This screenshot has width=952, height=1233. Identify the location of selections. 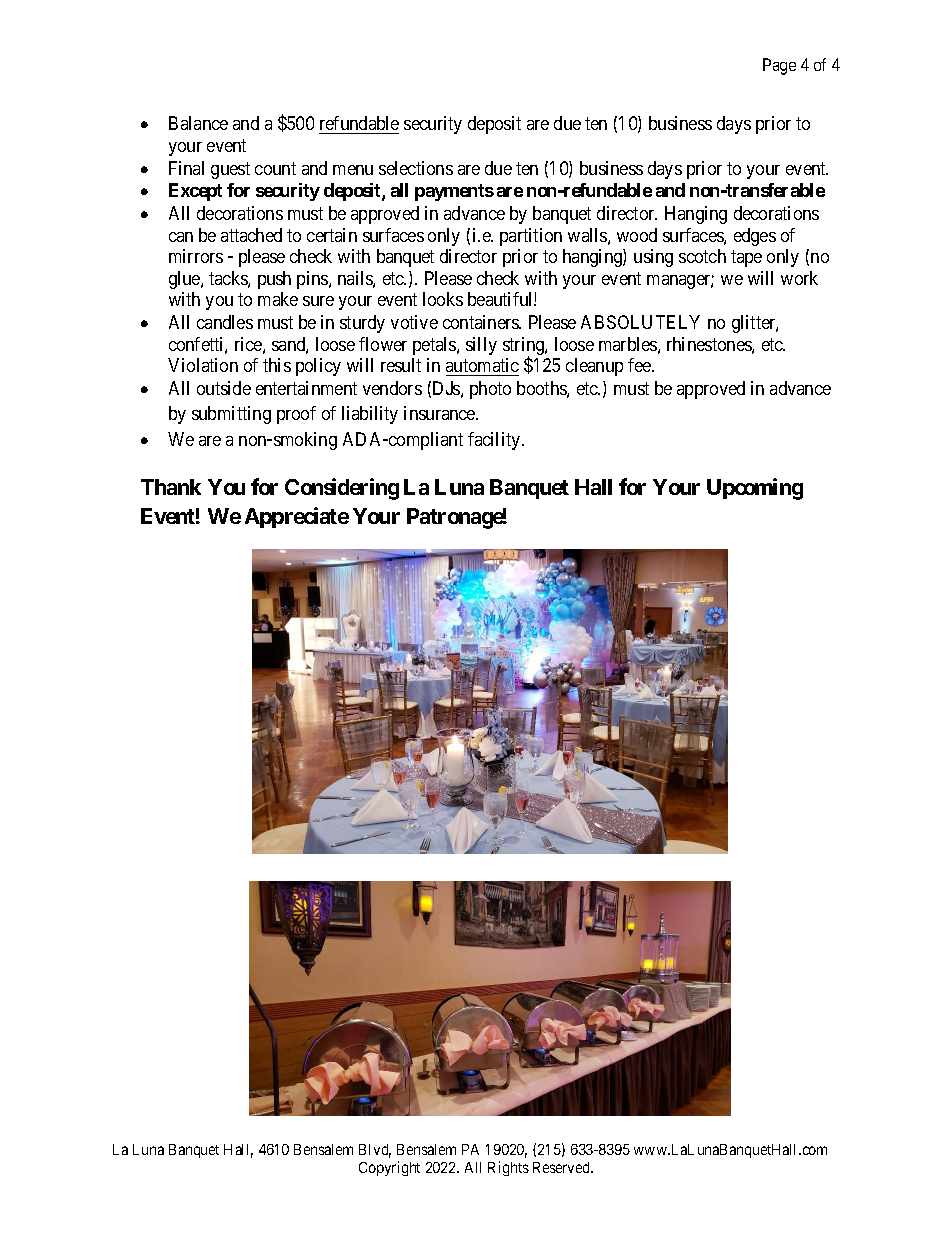
(416, 168).
